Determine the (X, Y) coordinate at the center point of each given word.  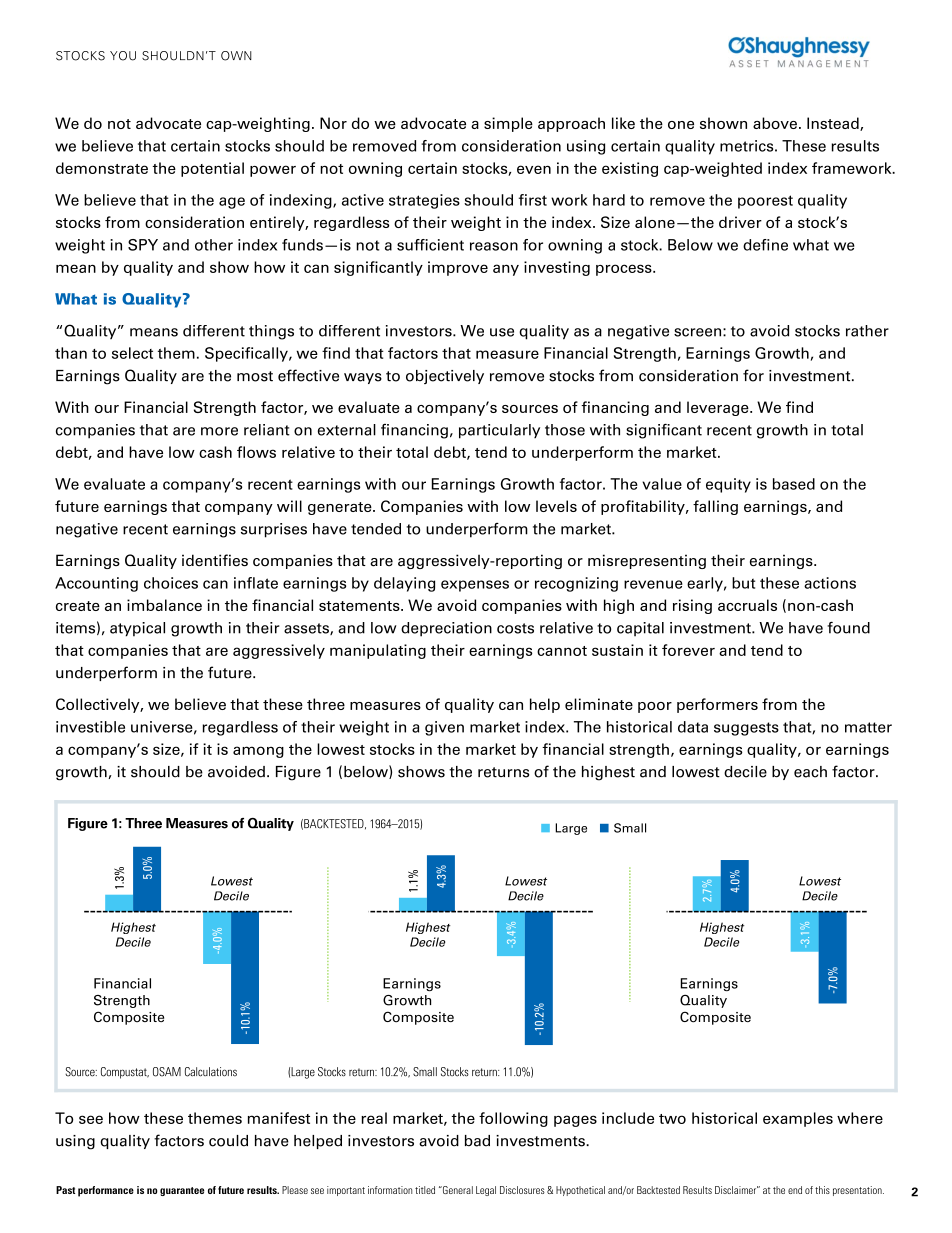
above (776, 123)
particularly (499, 431)
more (219, 431)
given (444, 728)
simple (508, 124)
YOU (123, 56)
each (810, 772)
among (258, 752)
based (794, 484)
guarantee (182, 1191)
